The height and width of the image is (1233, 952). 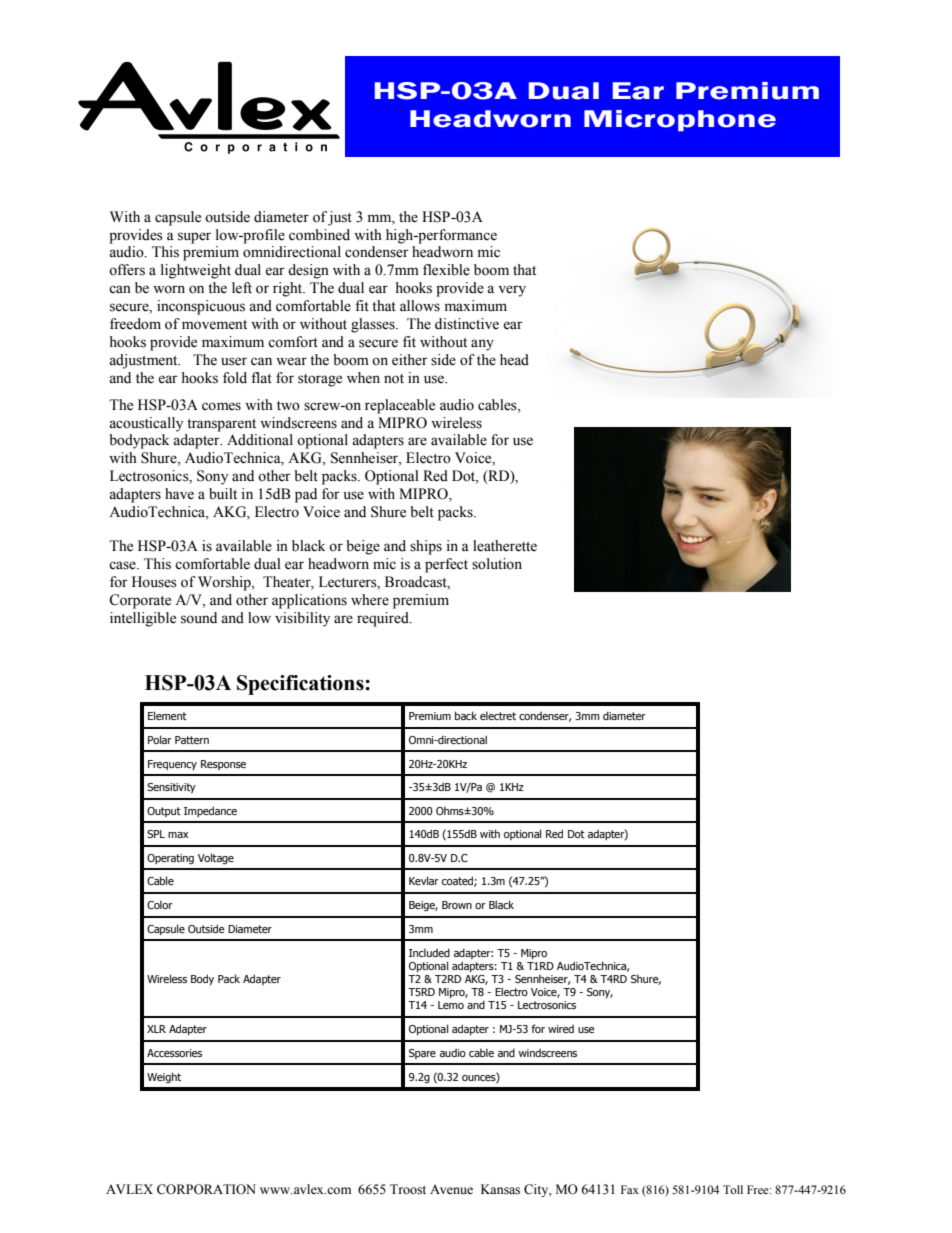 I want to click on required, so click(x=384, y=619).
